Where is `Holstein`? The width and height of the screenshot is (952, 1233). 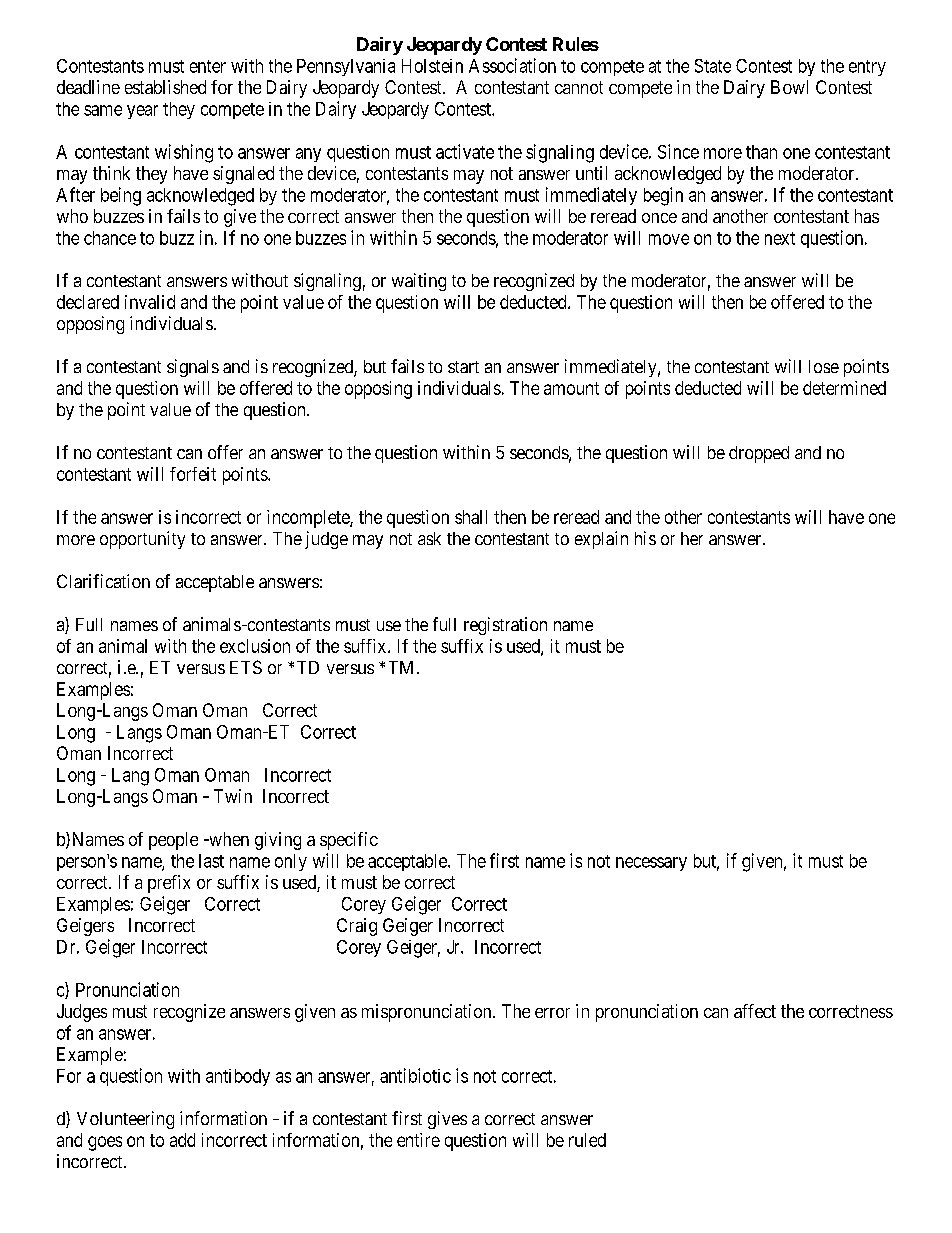
Holstein is located at coordinates (432, 66).
